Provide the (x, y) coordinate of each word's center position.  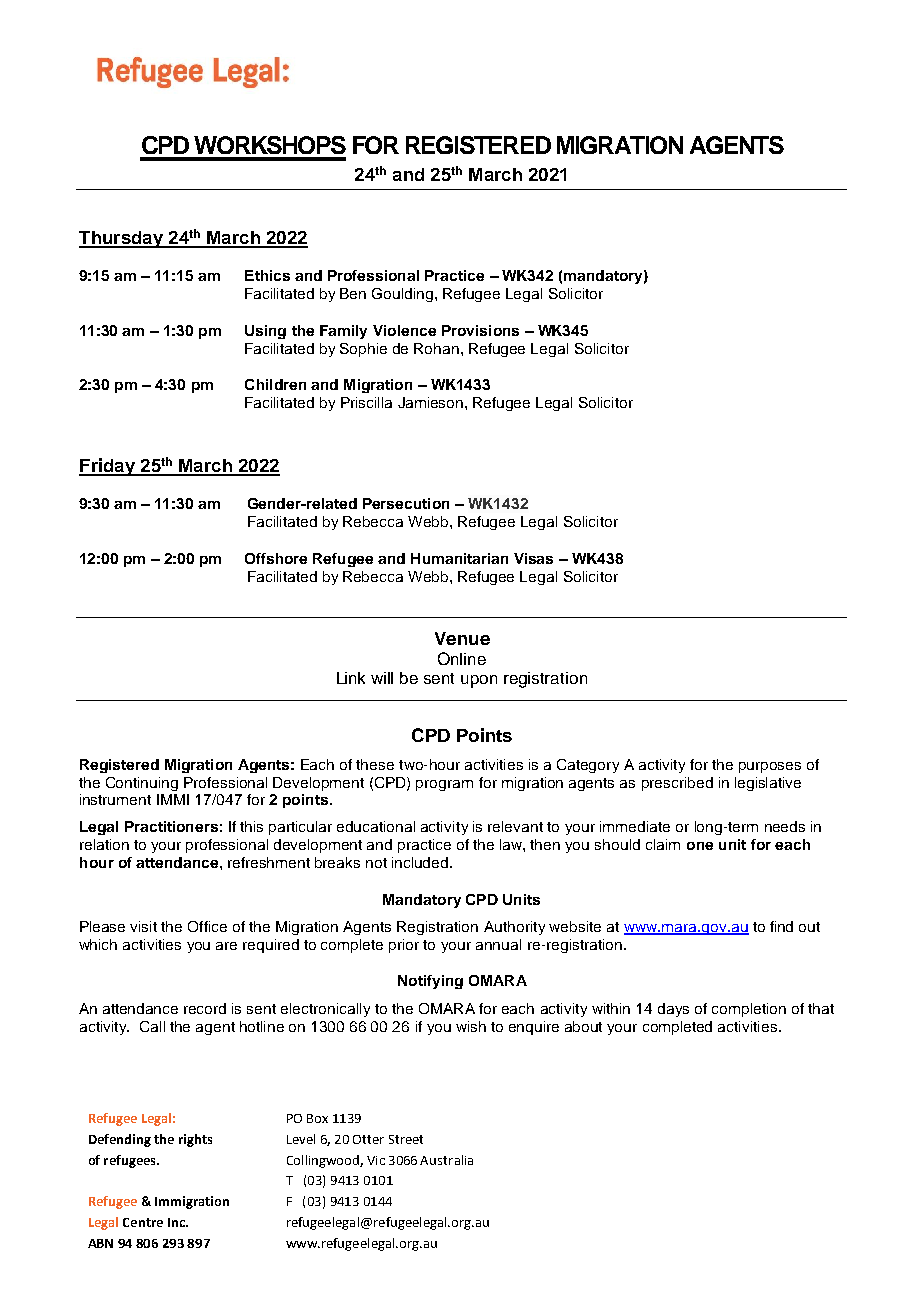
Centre (143, 1222)
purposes (770, 767)
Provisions (480, 330)
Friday (108, 467)
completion (749, 1010)
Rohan (436, 348)
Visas (533, 558)
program (444, 785)
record (205, 1008)
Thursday (122, 239)
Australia (446, 1160)
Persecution (406, 503)
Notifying (430, 982)
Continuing (142, 784)
